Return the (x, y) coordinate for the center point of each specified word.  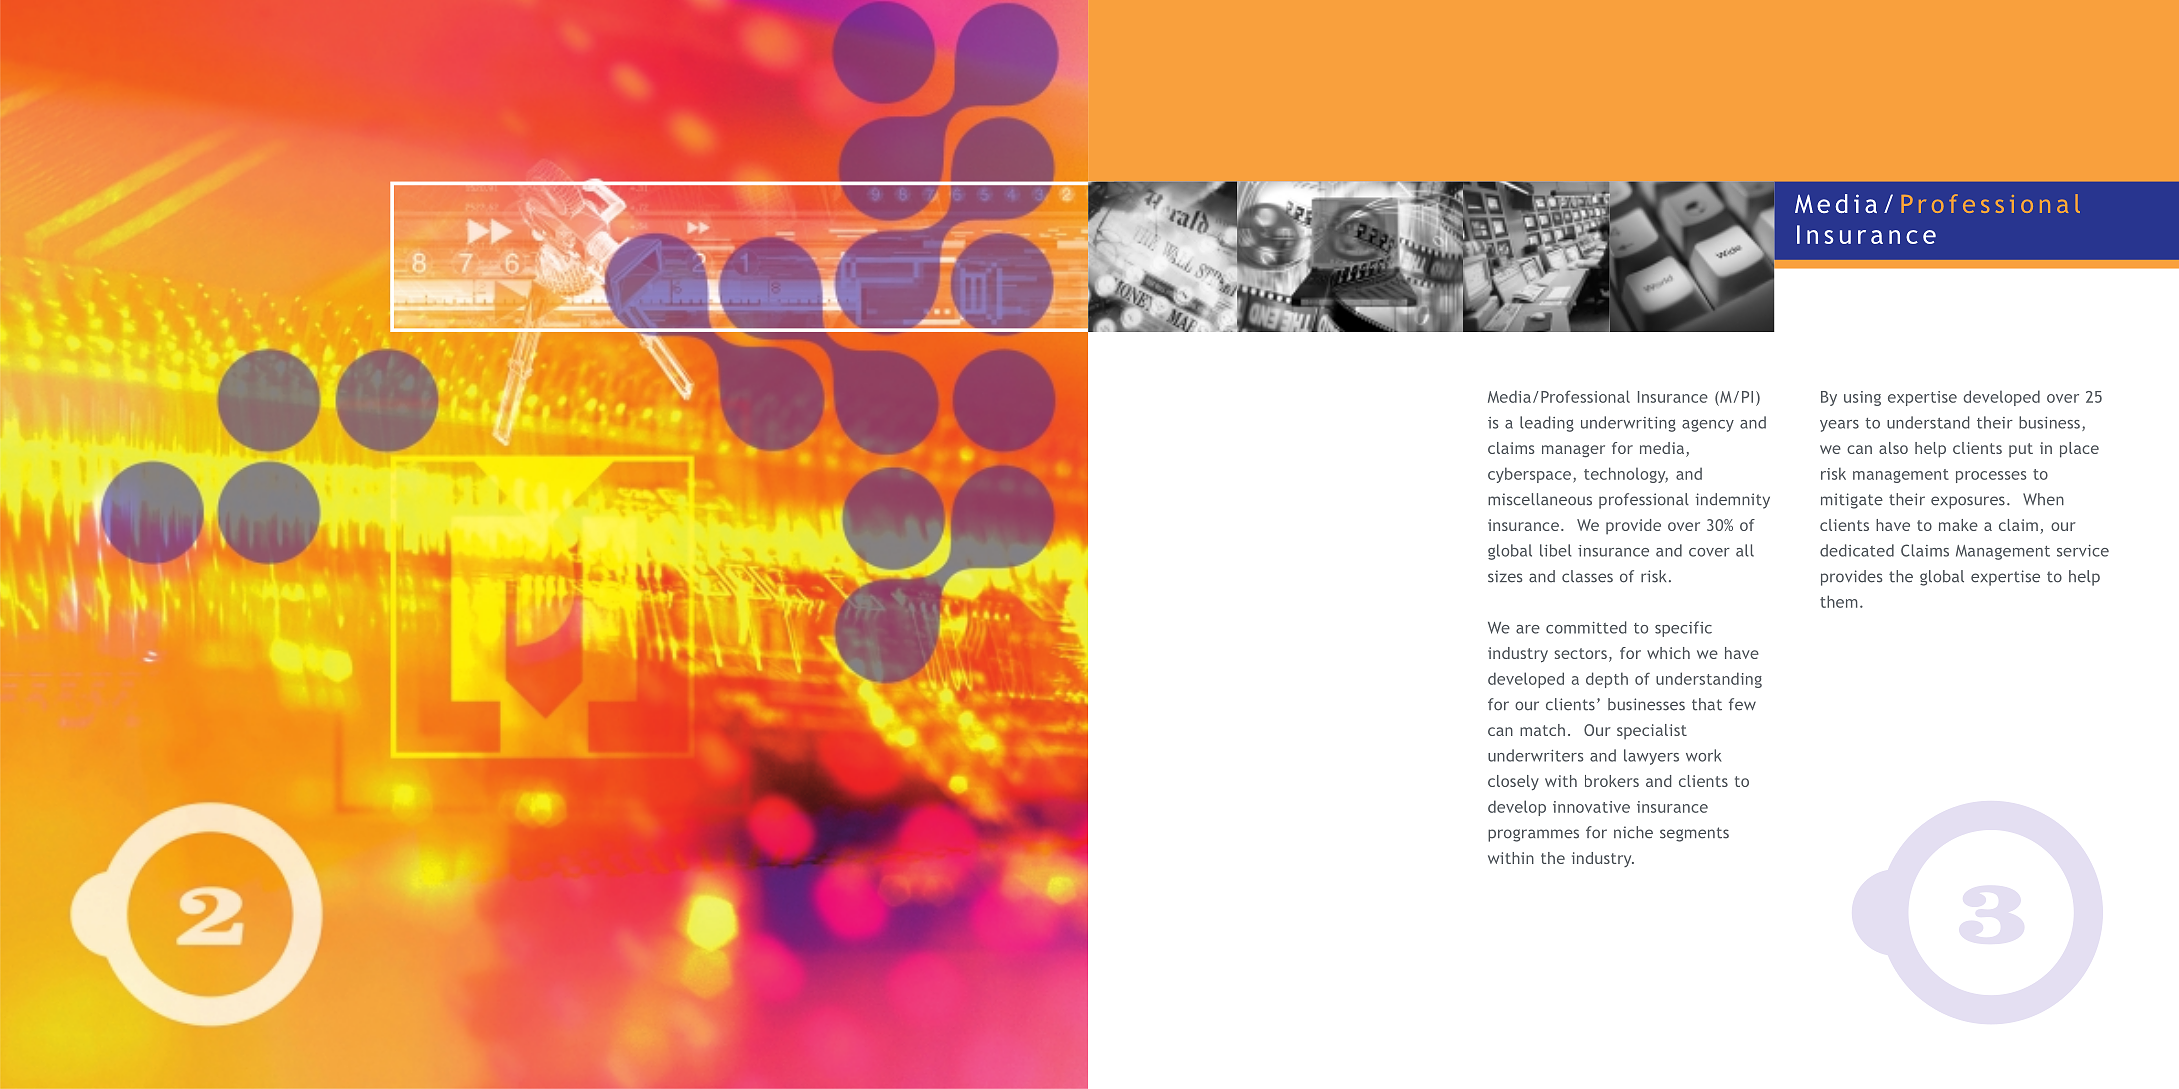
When (2043, 499)
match (1542, 730)
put (2021, 450)
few (1742, 704)
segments (1694, 834)
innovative (1591, 807)
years (1839, 426)
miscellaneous (1540, 499)
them (1839, 601)
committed (1586, 627)
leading (1547, 424)
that (1707, 704)
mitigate (1852, 501)
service (2083, 551)
